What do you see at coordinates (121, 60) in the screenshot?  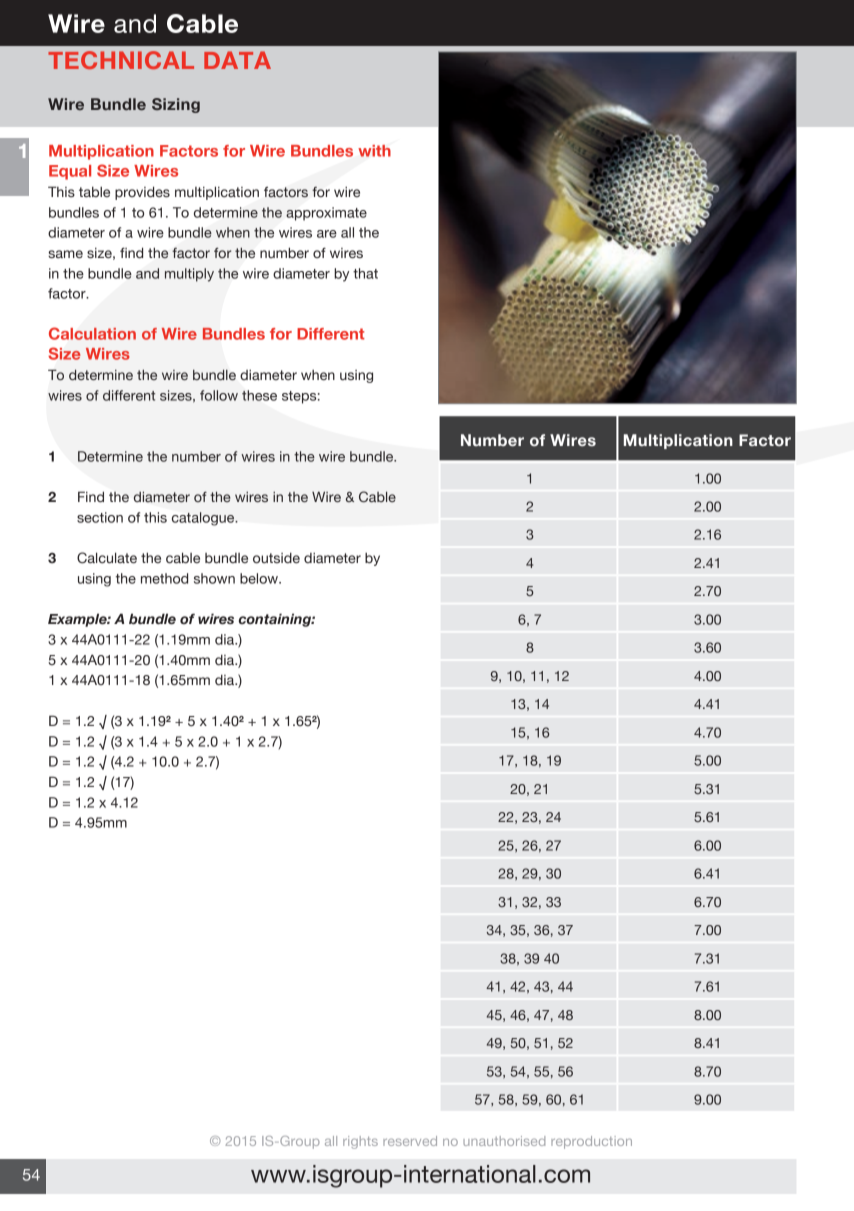 I see `TECHNICAL` at bounding box center [121, 60].
